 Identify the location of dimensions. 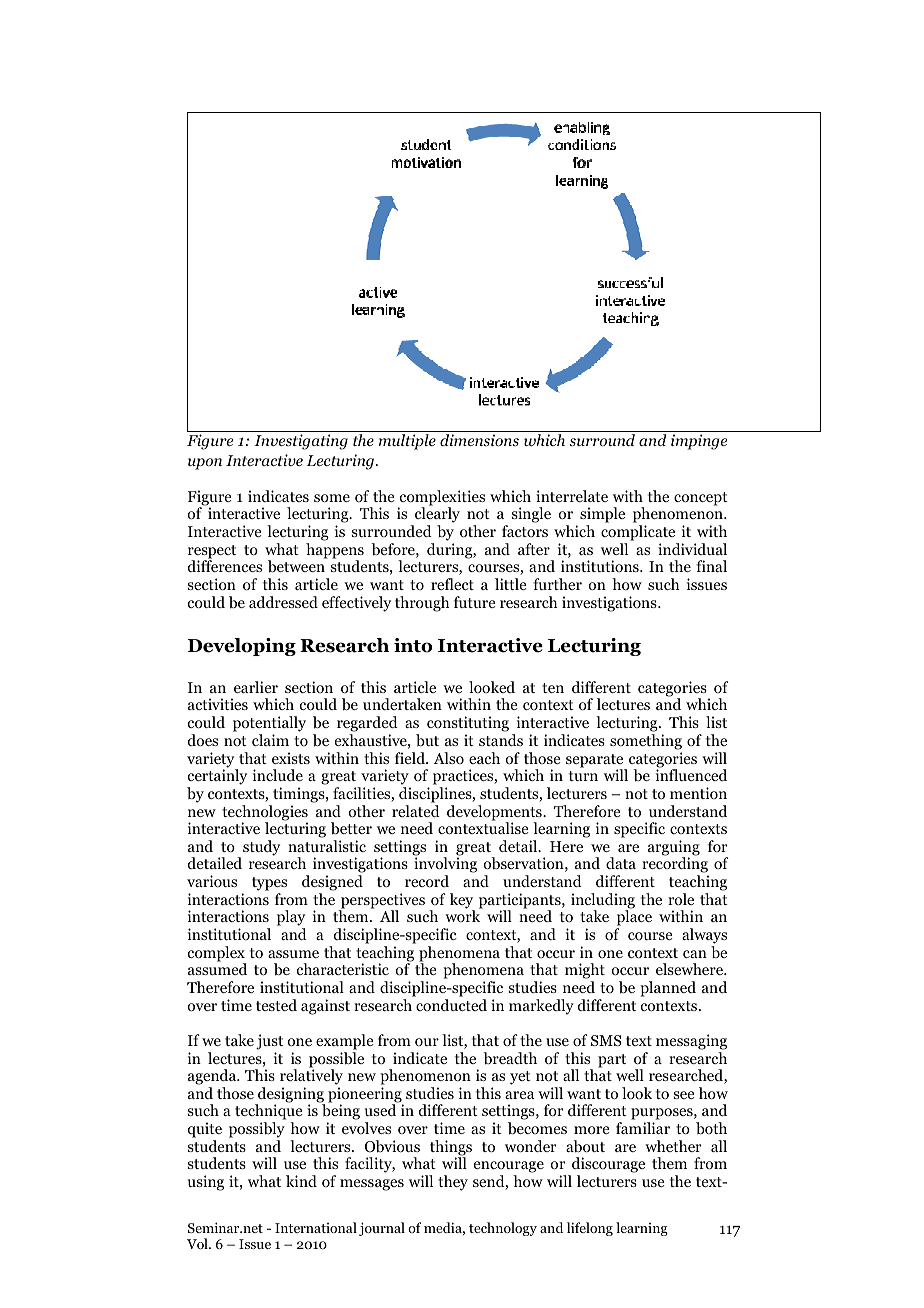
(479, 440).
